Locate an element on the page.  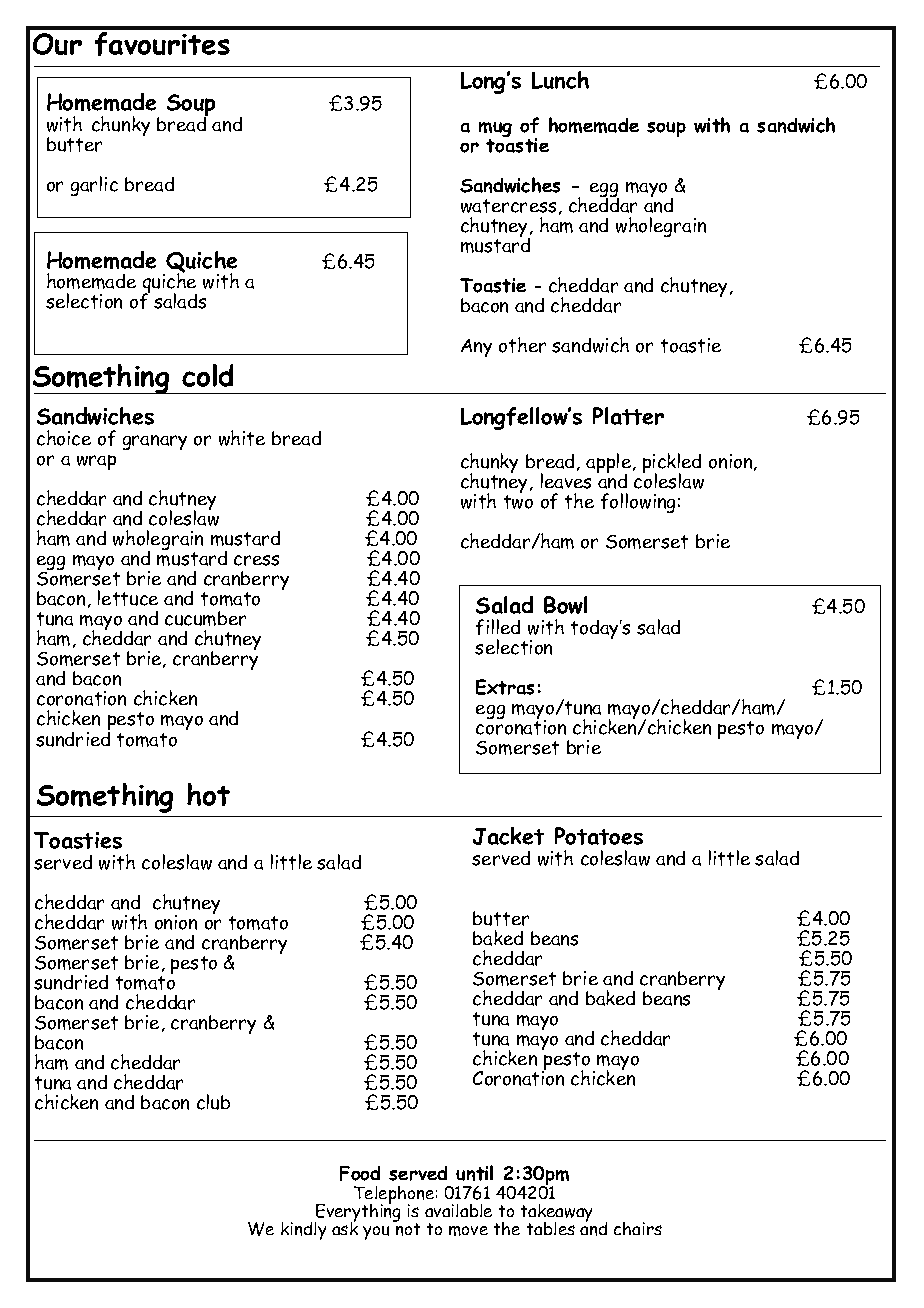
Bowl is located at coordinates (565, 605).
